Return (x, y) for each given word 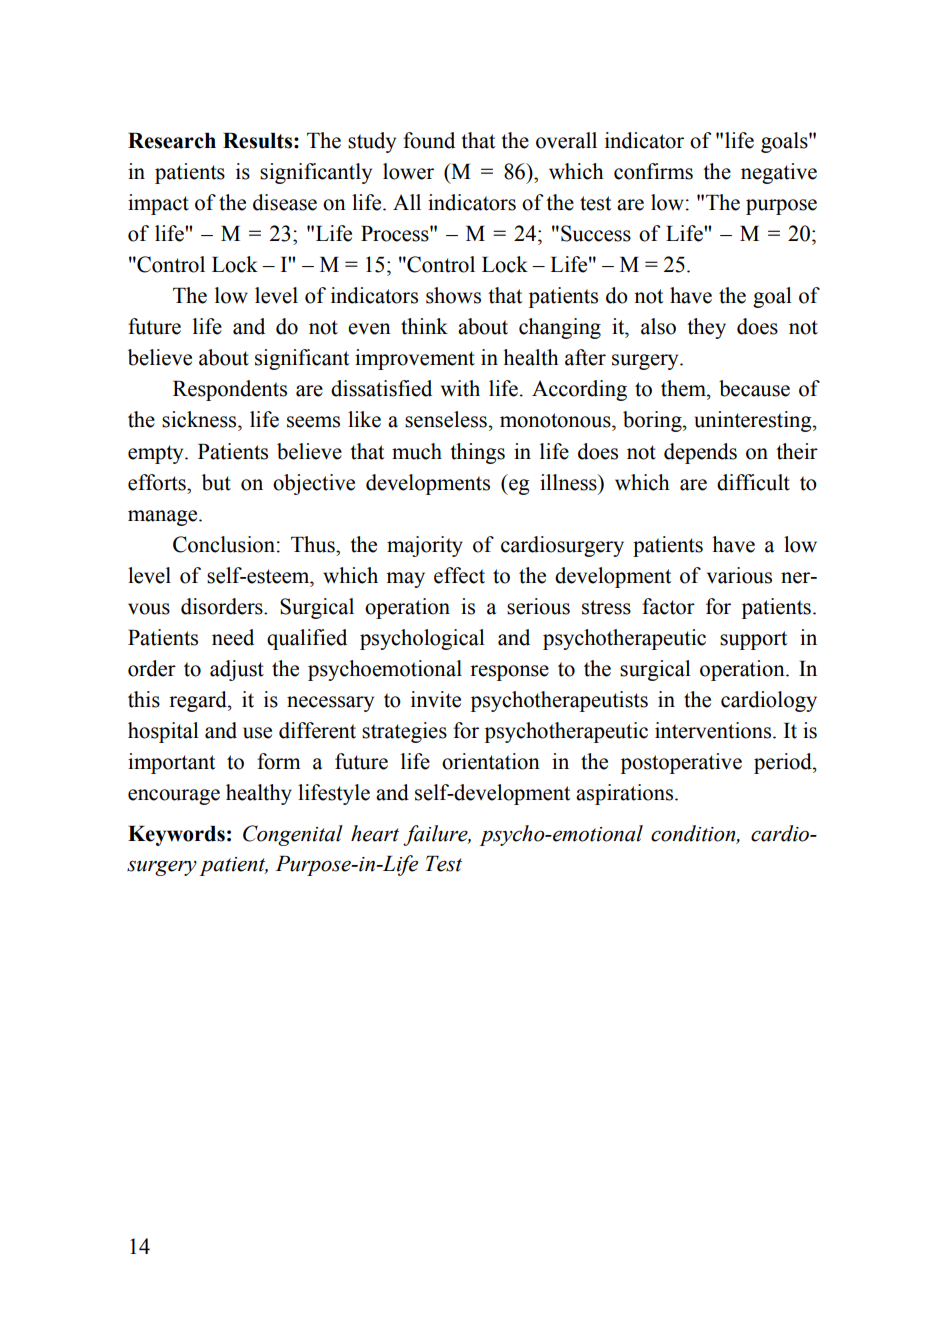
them (684, 388)
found (429, 140)
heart (375, 833)
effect (459, 575)
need (233, 637)
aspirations (626, 794)
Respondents (230, 390)
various (739, 575)
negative (779, 173)
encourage (174, 797)
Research (172, 141)
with (460, 388)
